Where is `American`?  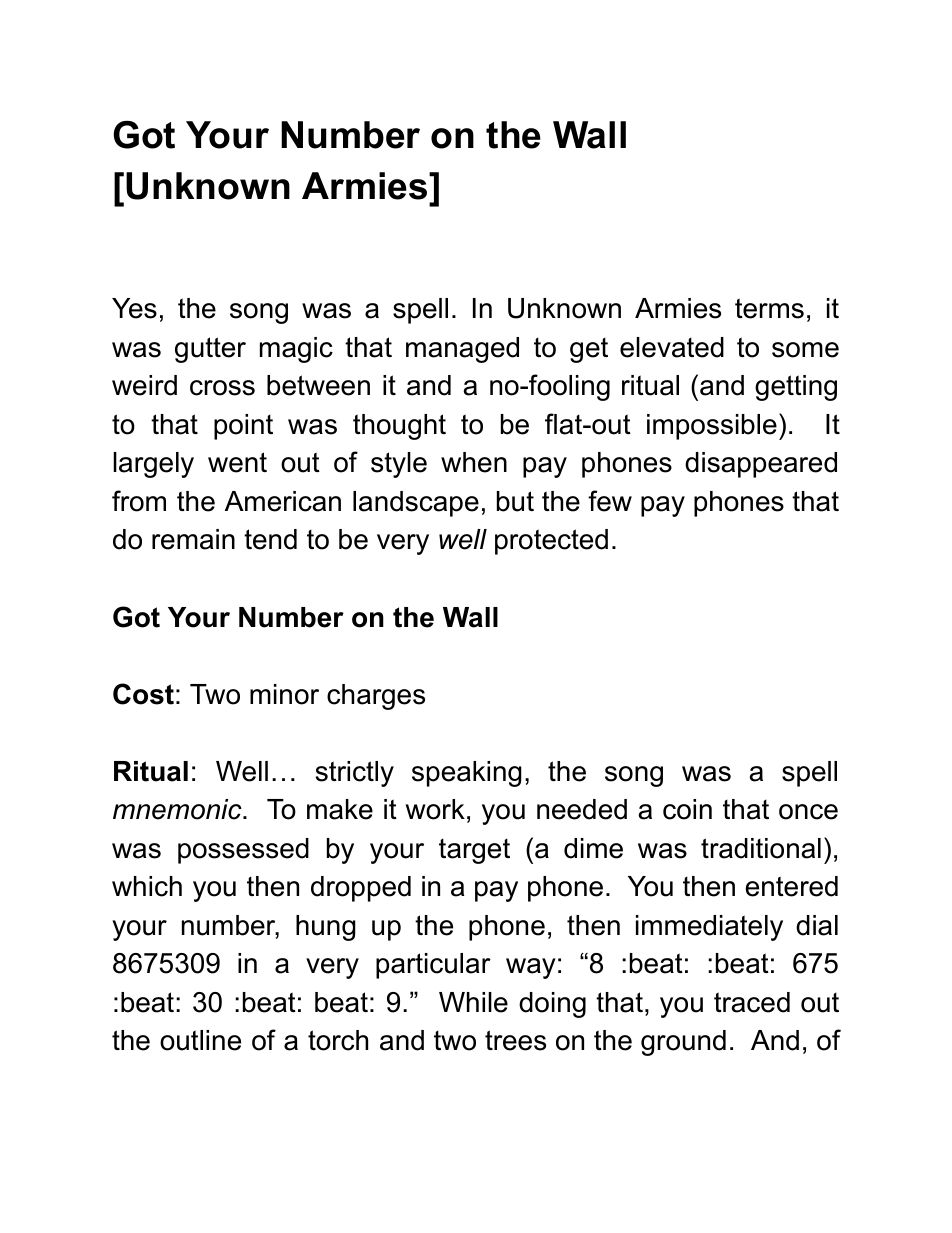
American is located at coordinates (283, 501).
